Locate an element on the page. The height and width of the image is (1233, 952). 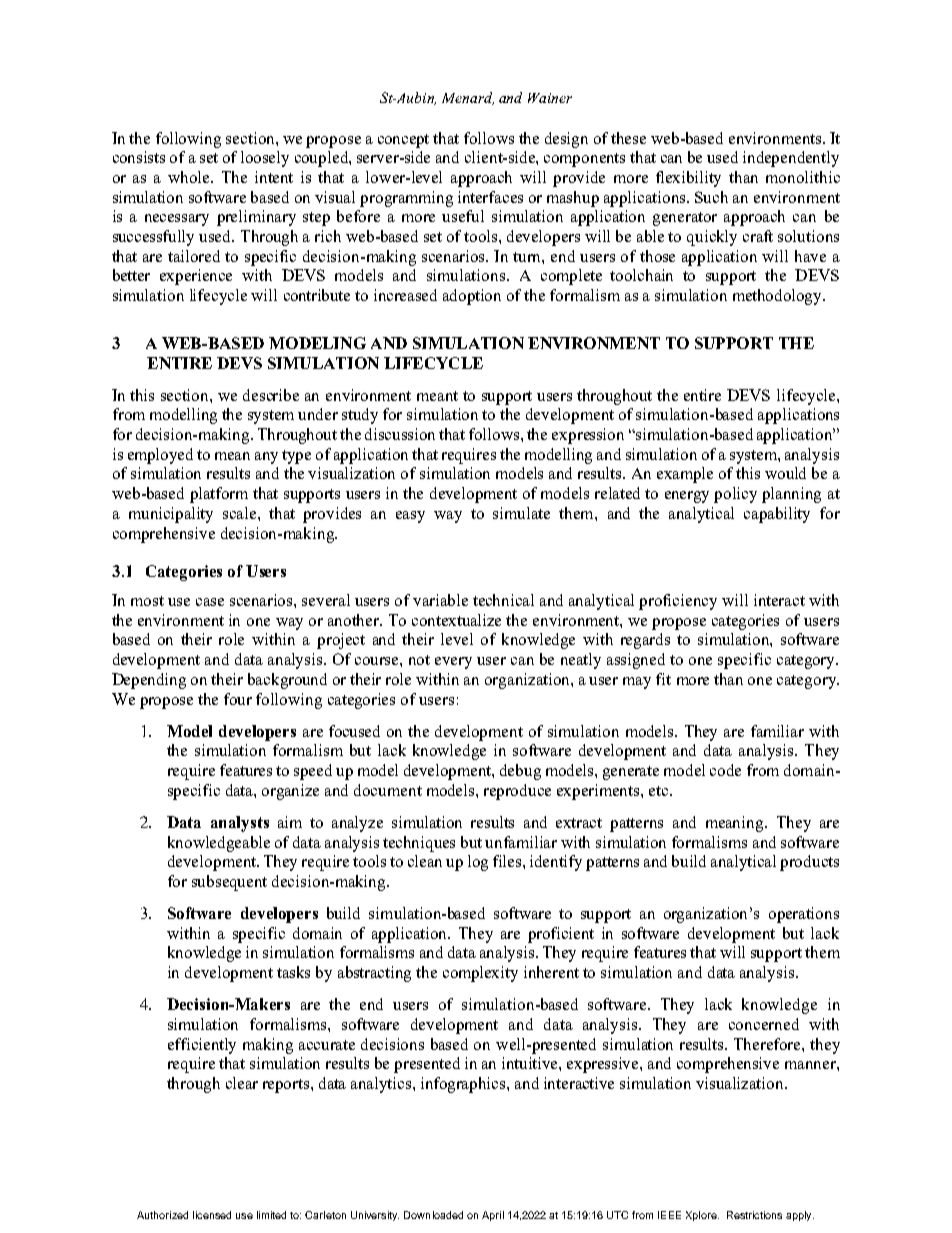
describe is located at coordinates (271, 395).
